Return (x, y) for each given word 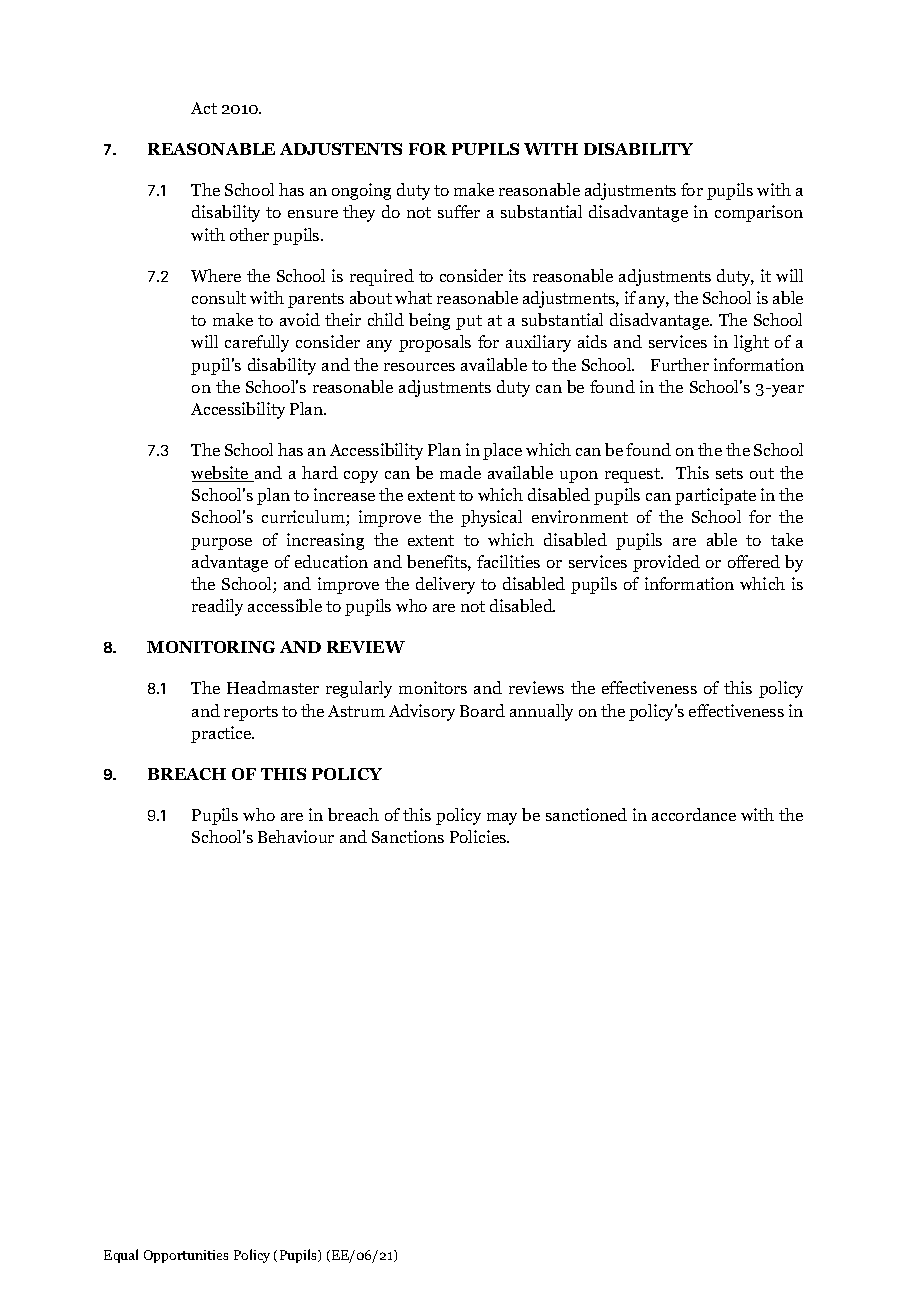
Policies (479, 836)
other (249, 234)
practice (222, 734)
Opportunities (186, 1256)
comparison (759, 213)
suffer (459, 211)
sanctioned (586, 814)
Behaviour (296, 836)
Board (482, 710)
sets (729, 473)
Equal (121, 1256)
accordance (694, 814)
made (460, 472)
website (221, 474)
